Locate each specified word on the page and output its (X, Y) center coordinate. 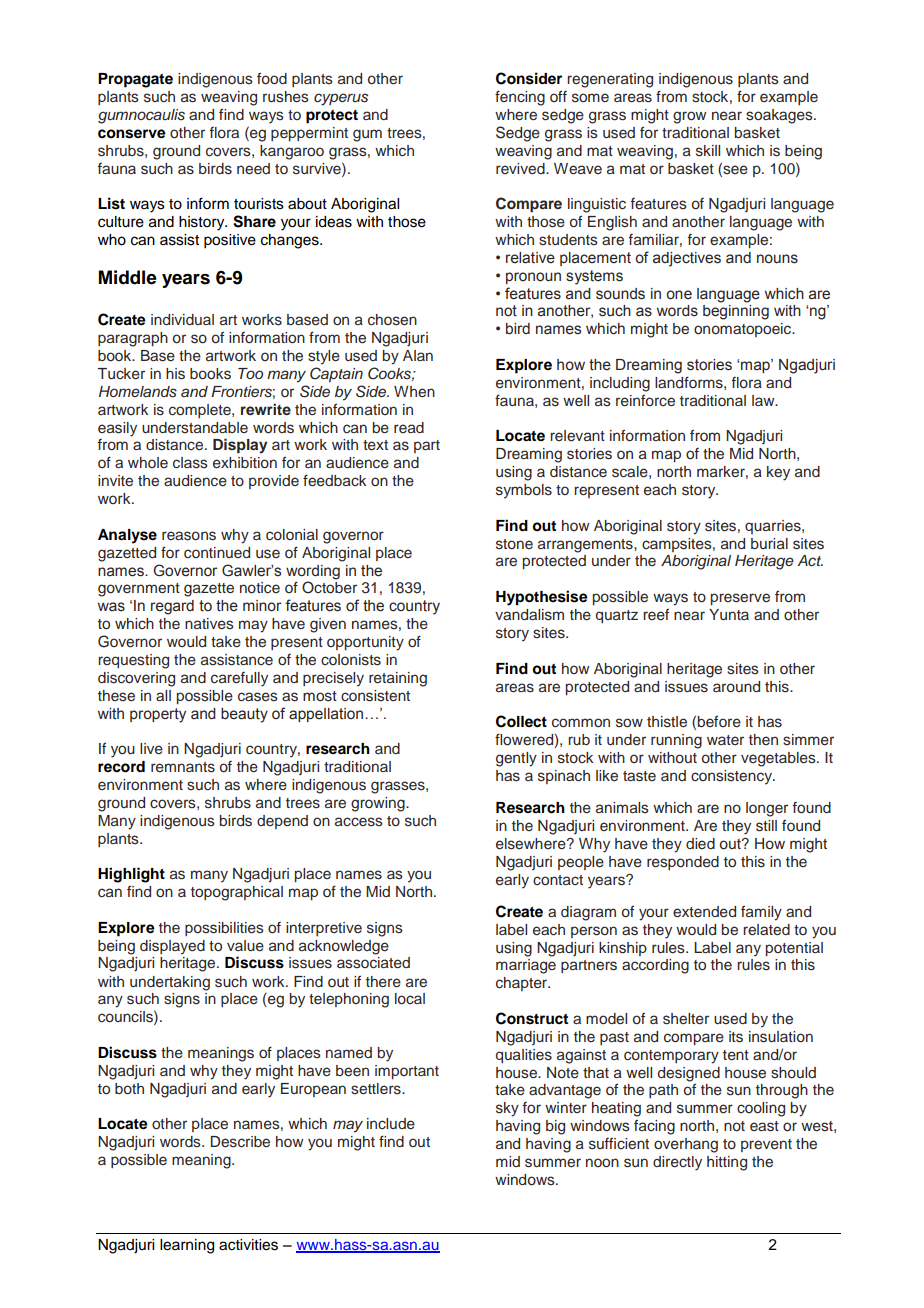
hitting (727, 1163)
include (391, 1124)
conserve (132, 134)
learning (187, 1246)
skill (708, 151)
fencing (520, 98)
